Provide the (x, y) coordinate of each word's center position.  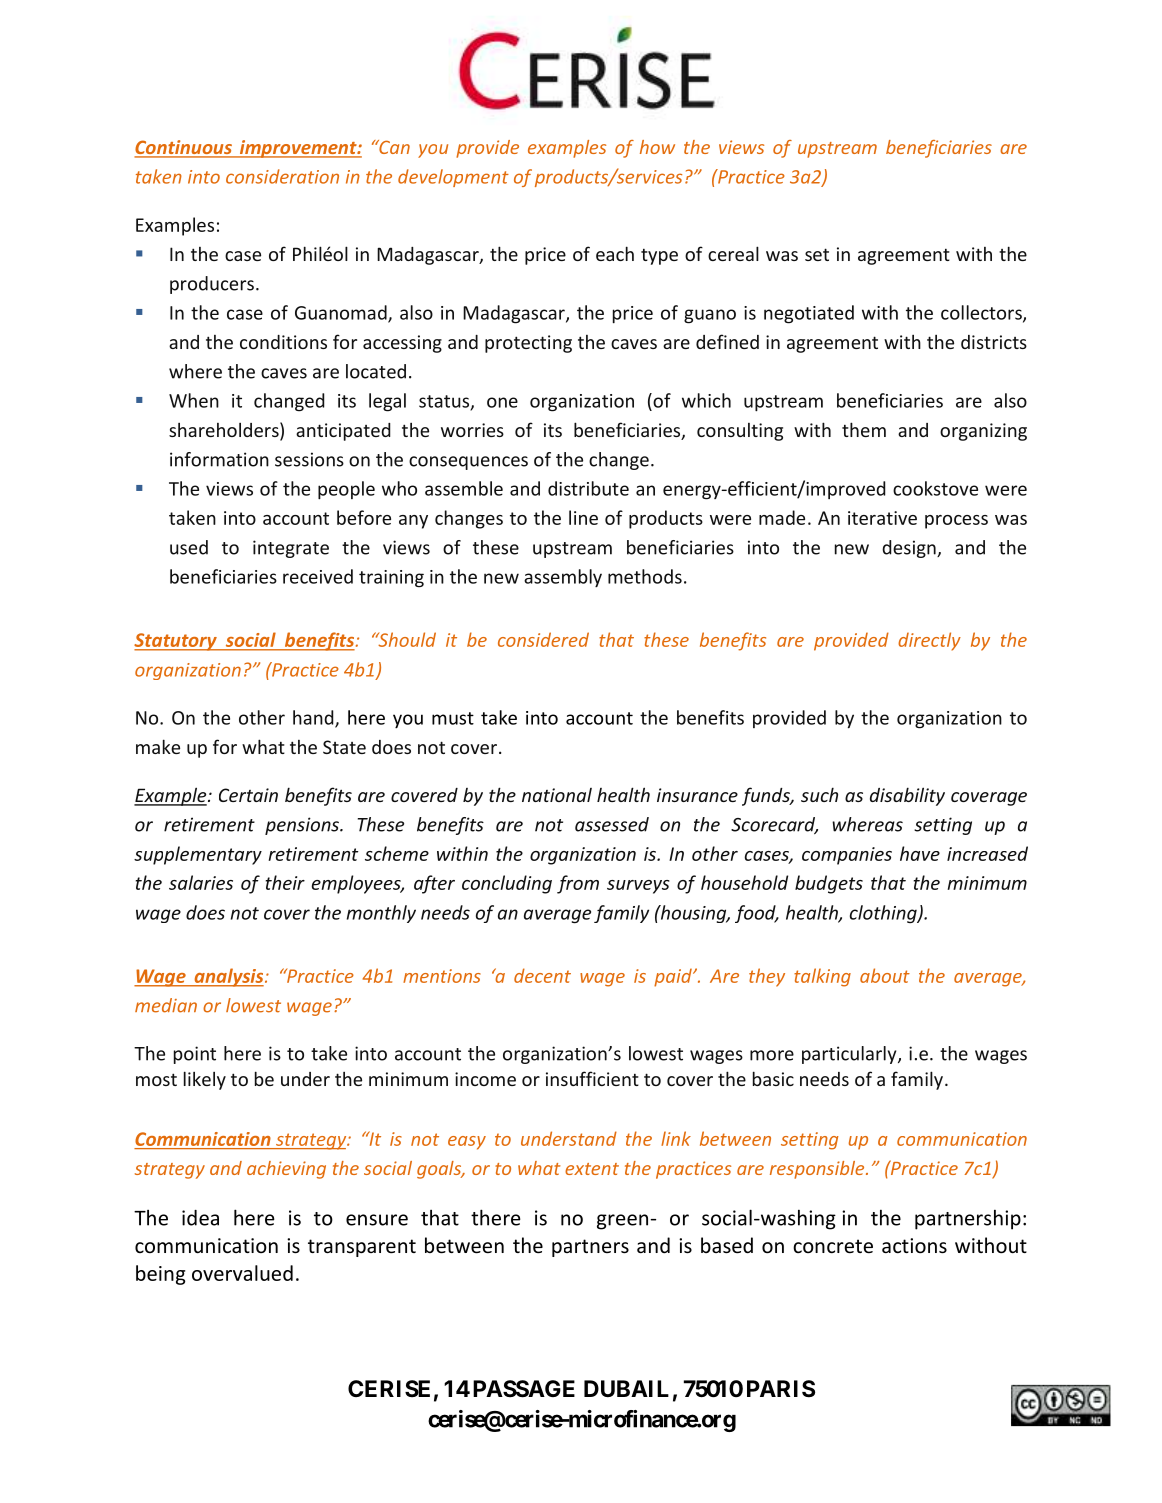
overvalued (242, 1273)
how (657, 147)
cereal (733, 253)
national (557, 795)
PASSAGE (524, 1389)
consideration (282, 176)
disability (907, 796)
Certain (248, 795)
